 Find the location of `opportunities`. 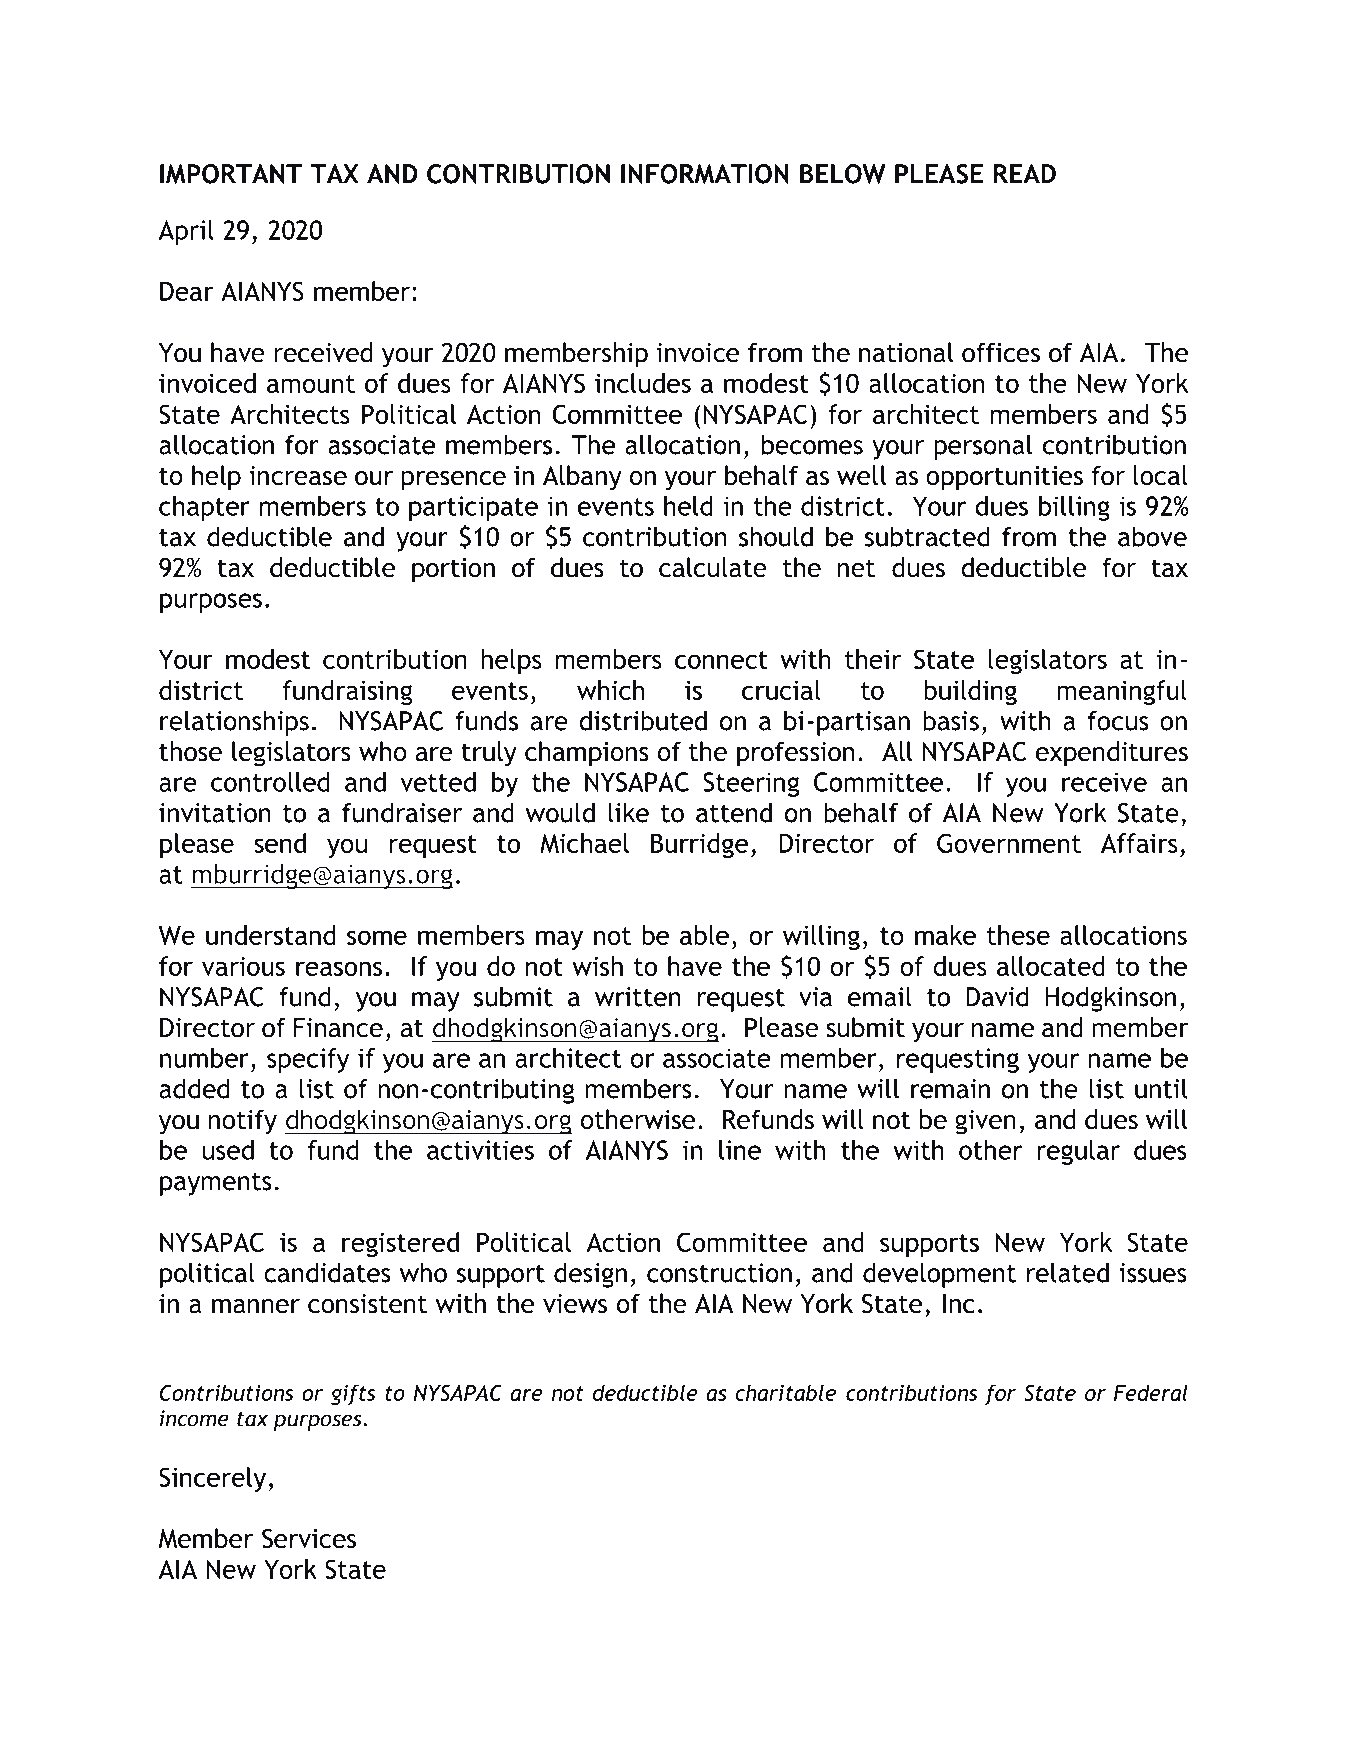

opportunities is located at coordinates (1004, 478).
